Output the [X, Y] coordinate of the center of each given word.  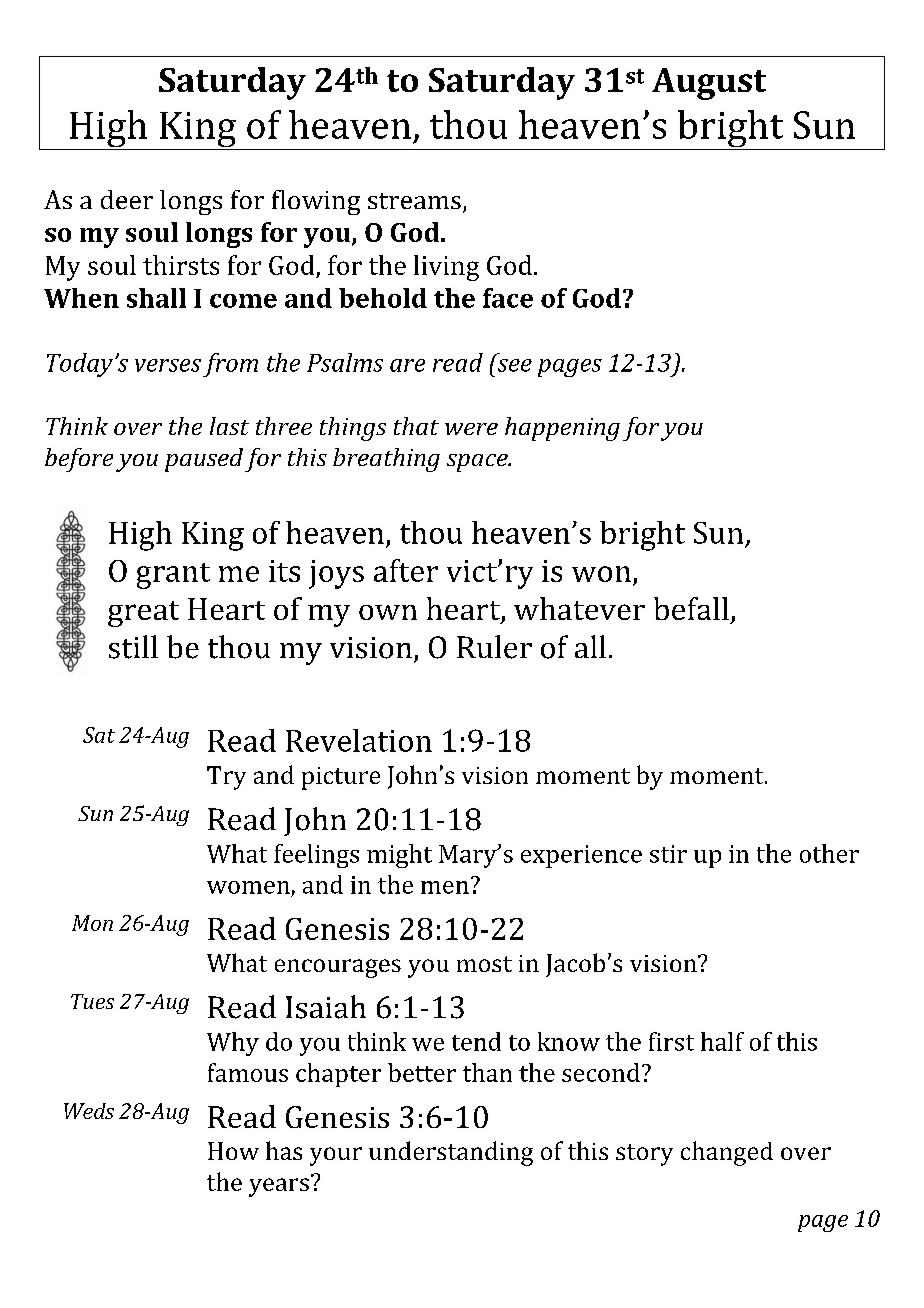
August [709, 84]
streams [414, 201]
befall [691, 608]
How [233, 1151]
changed [727, 1153]
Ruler [494, 647]
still [133, 647]
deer [127, 199]
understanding [451, 1153]
